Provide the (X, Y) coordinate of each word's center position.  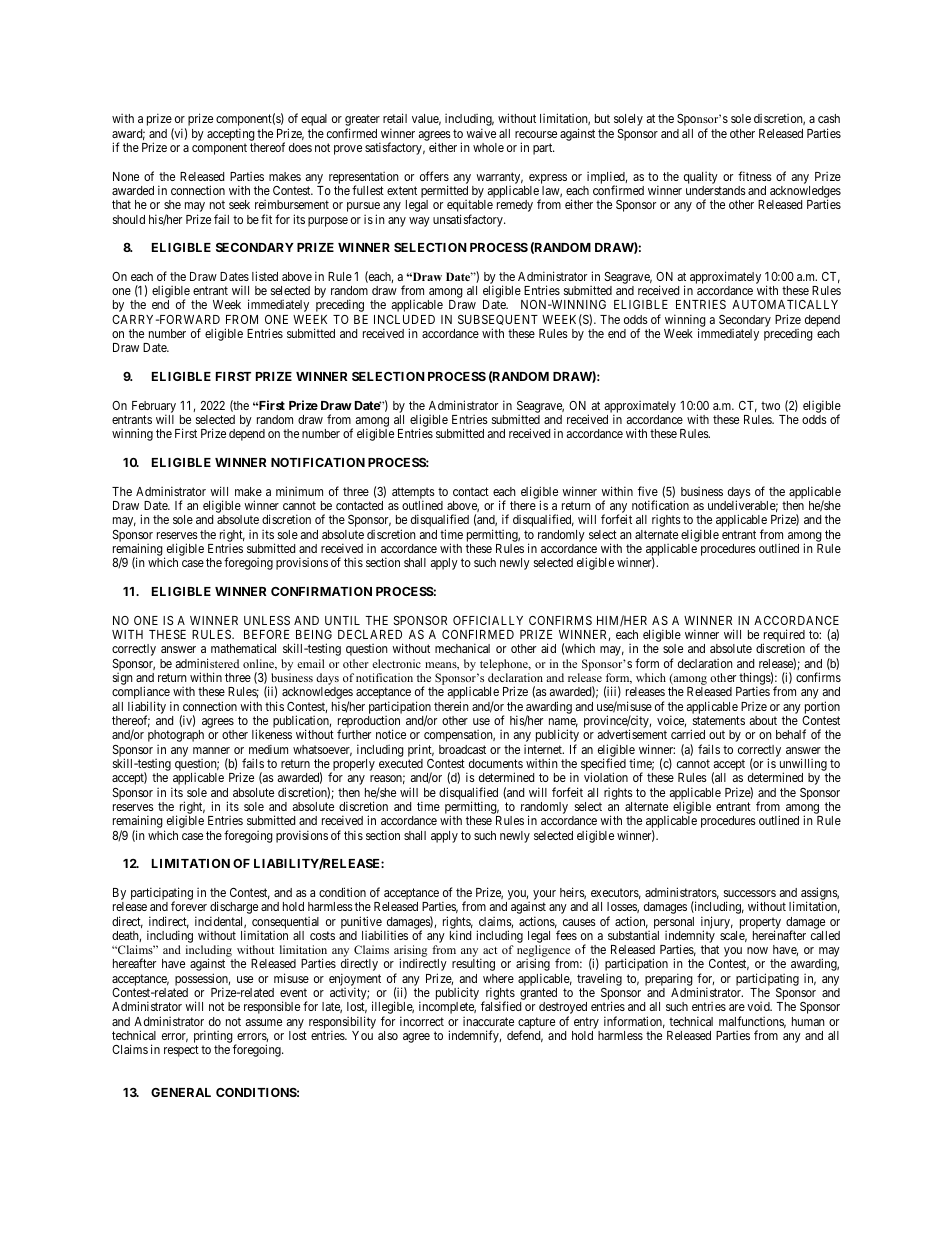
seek (239, 204)
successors (750, 893)
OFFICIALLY (488, 620)
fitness (755, 176)
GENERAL (181, 1092)
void (759, 1006)
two (770, 405)
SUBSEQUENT (498, 322)
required (783, 637)
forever (189, 906)
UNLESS (267, 620)
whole (488, 147)
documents (496, 763)
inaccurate (488, 1021)
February (154, 408)
